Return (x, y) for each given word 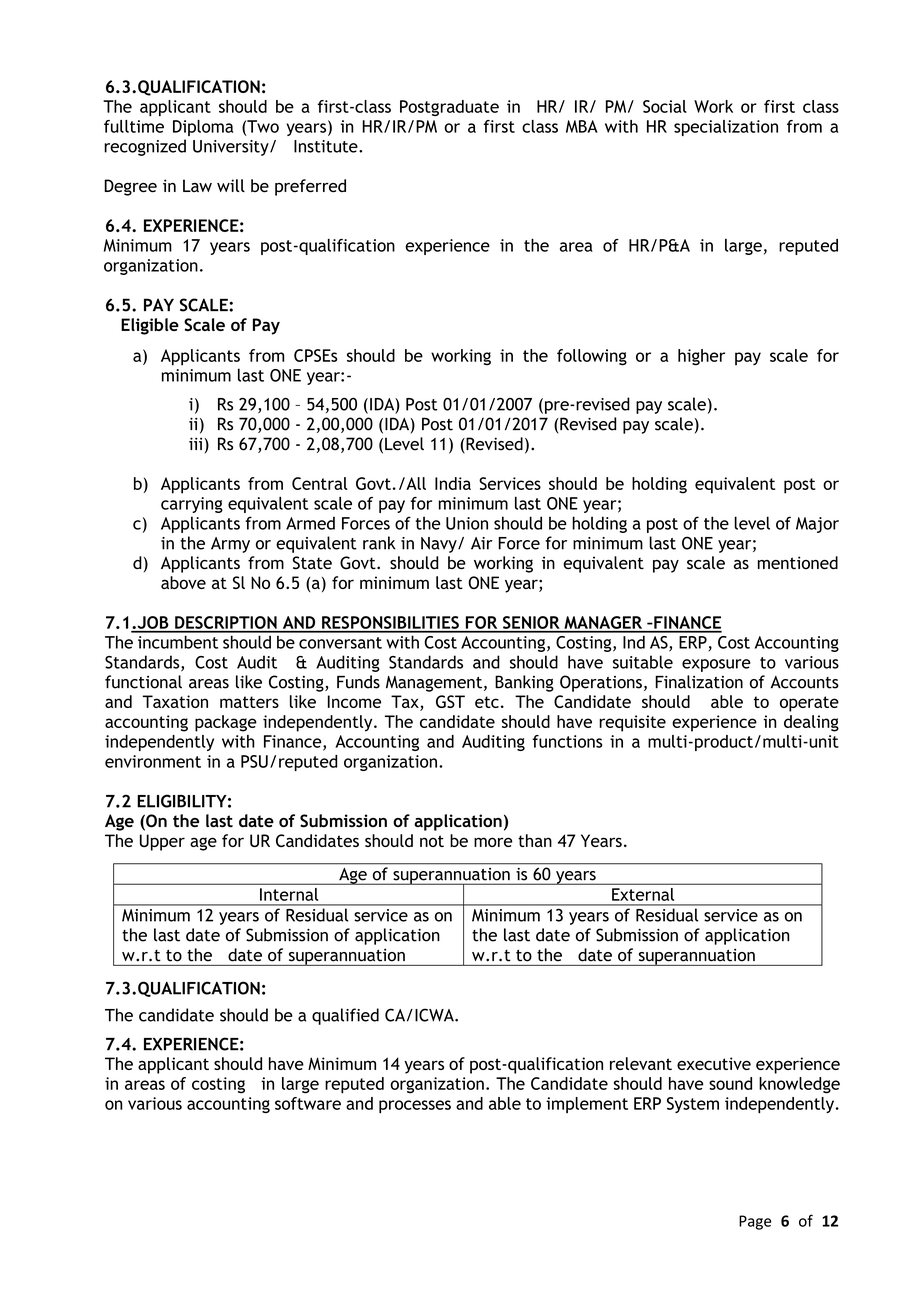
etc (487, 702)
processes (415, 1106)
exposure (716, 665)
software (308, 1103)
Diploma (203, 128)
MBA (582, 126)
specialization (726, 128)
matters (249, 702)
